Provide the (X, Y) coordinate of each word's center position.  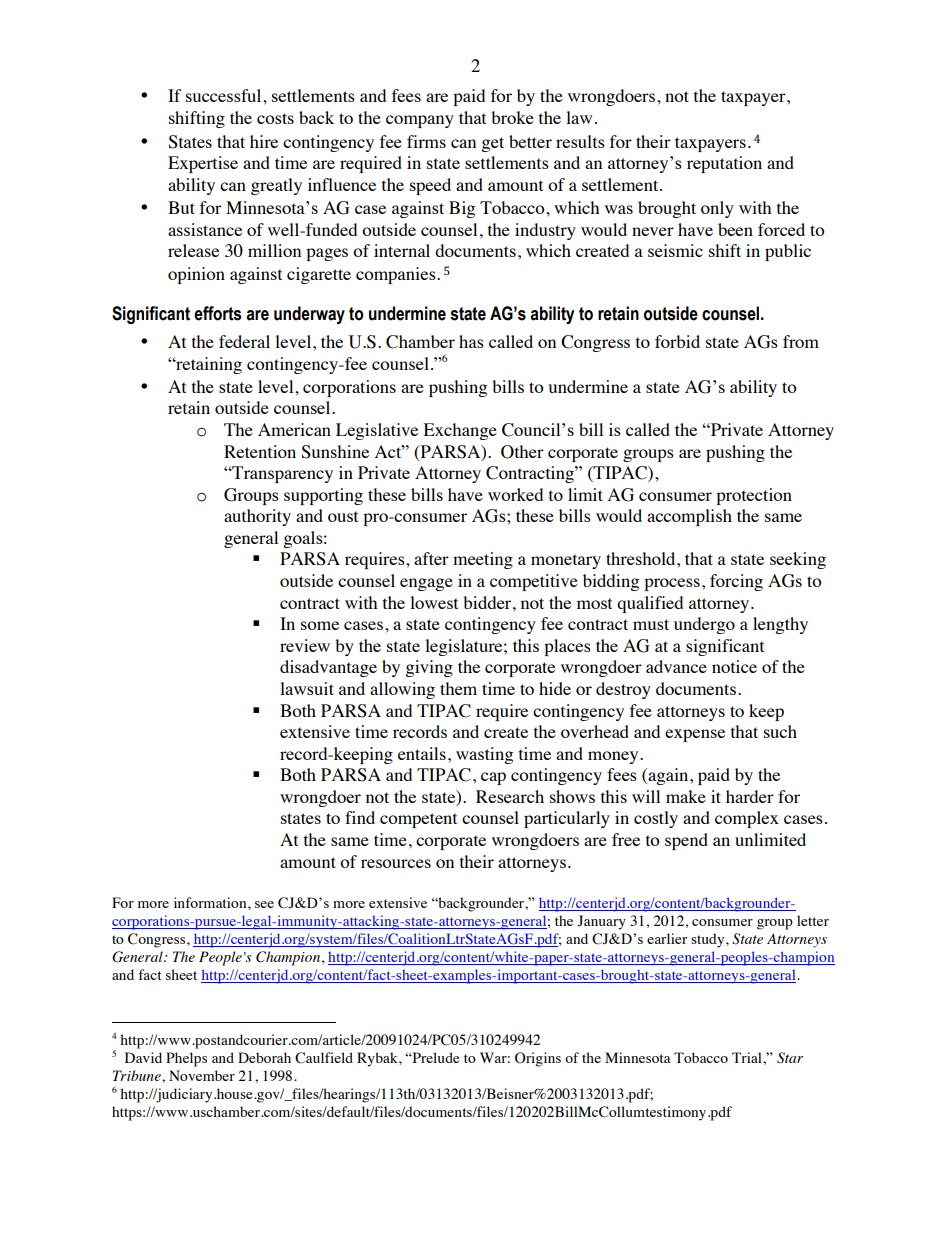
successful (225, 95)
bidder (488, 602)
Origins (538, 1059)
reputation (724, 164)
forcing (736, 582)
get (492, 144)
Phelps (186, 1059)
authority (257, 517)
